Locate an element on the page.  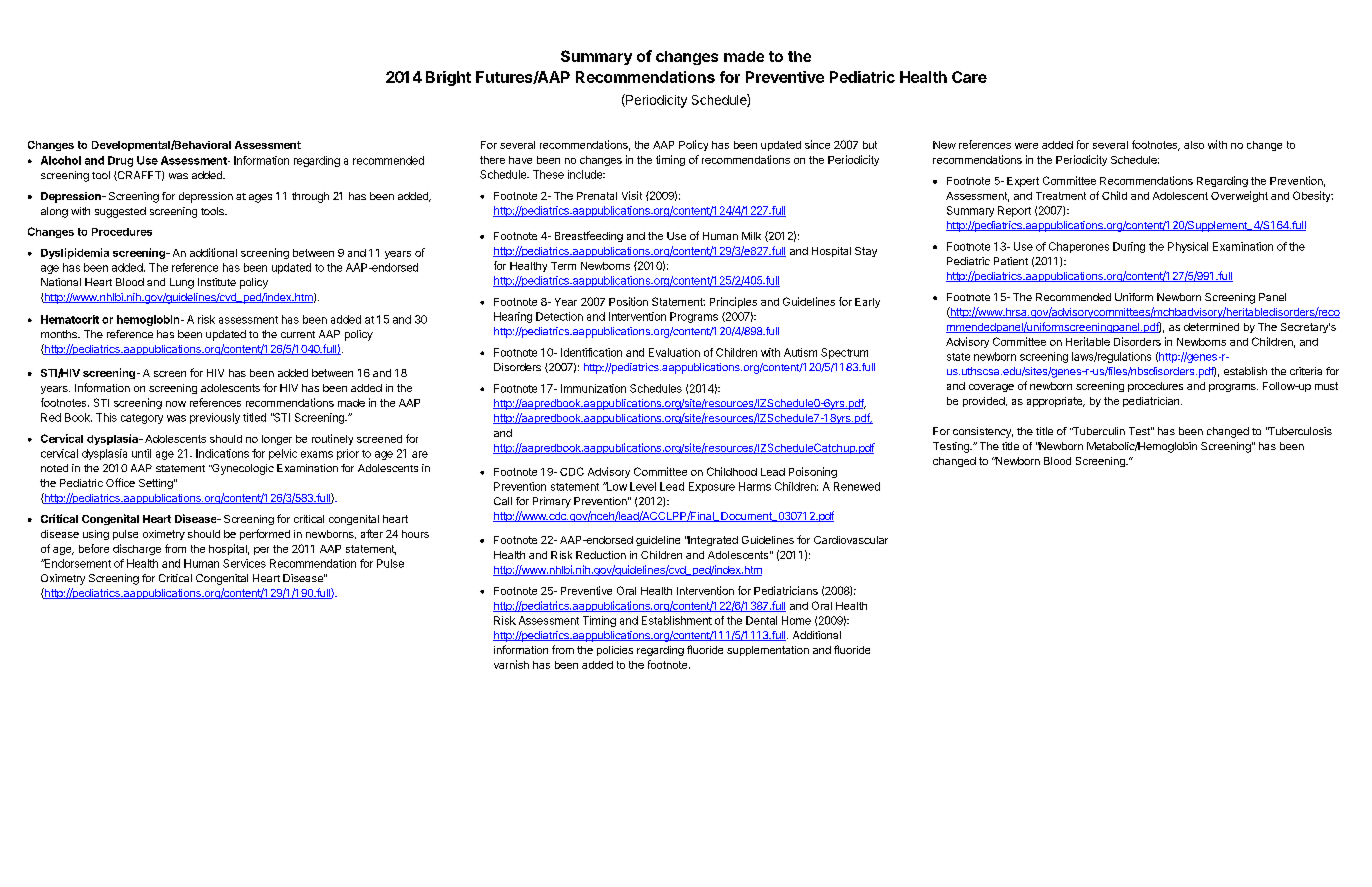
Indications is located at coordinates (222, 453).
